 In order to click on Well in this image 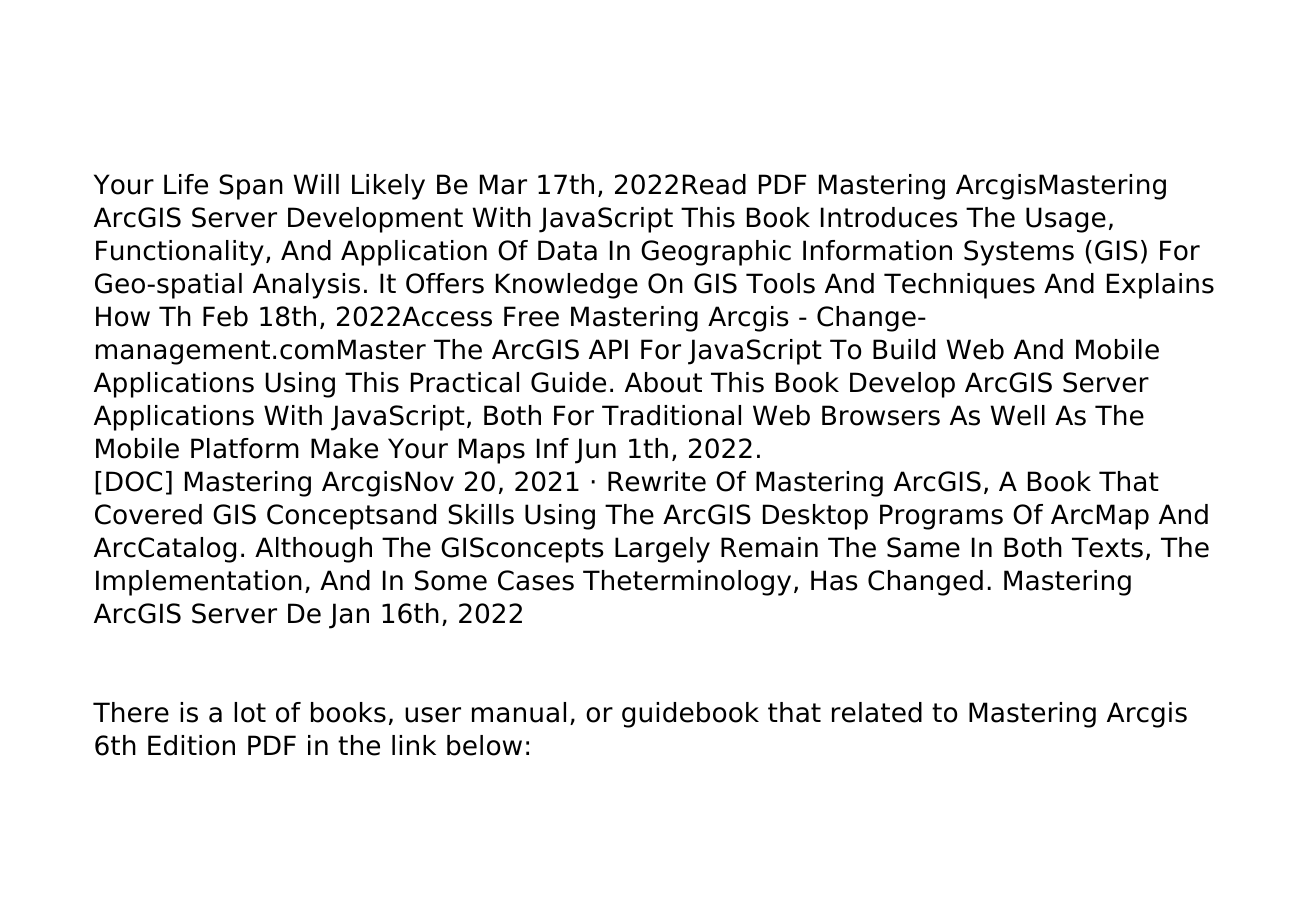, I will do `click(1018, 415)`.
